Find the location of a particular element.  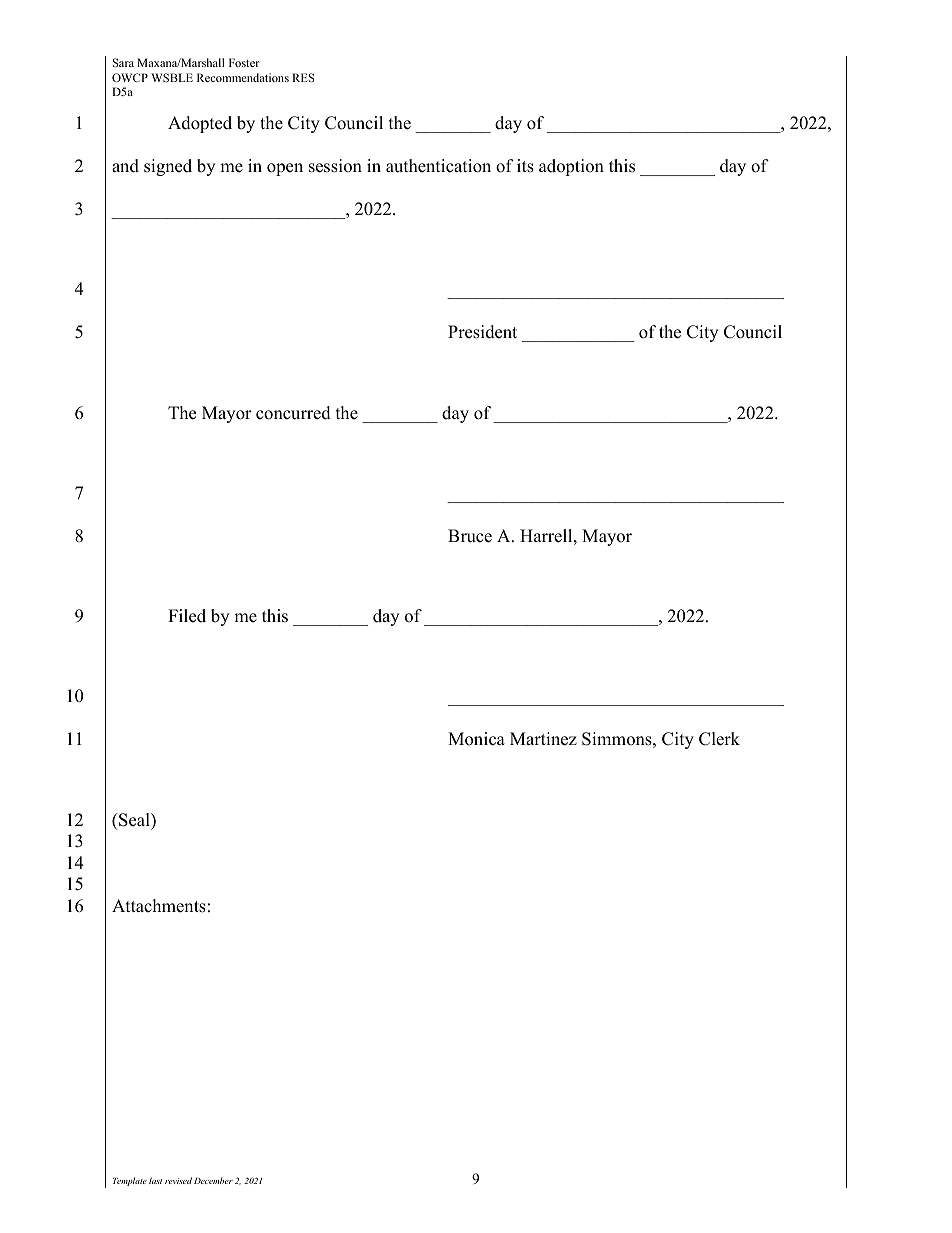

authentication is located at coordinates (438, 166).
